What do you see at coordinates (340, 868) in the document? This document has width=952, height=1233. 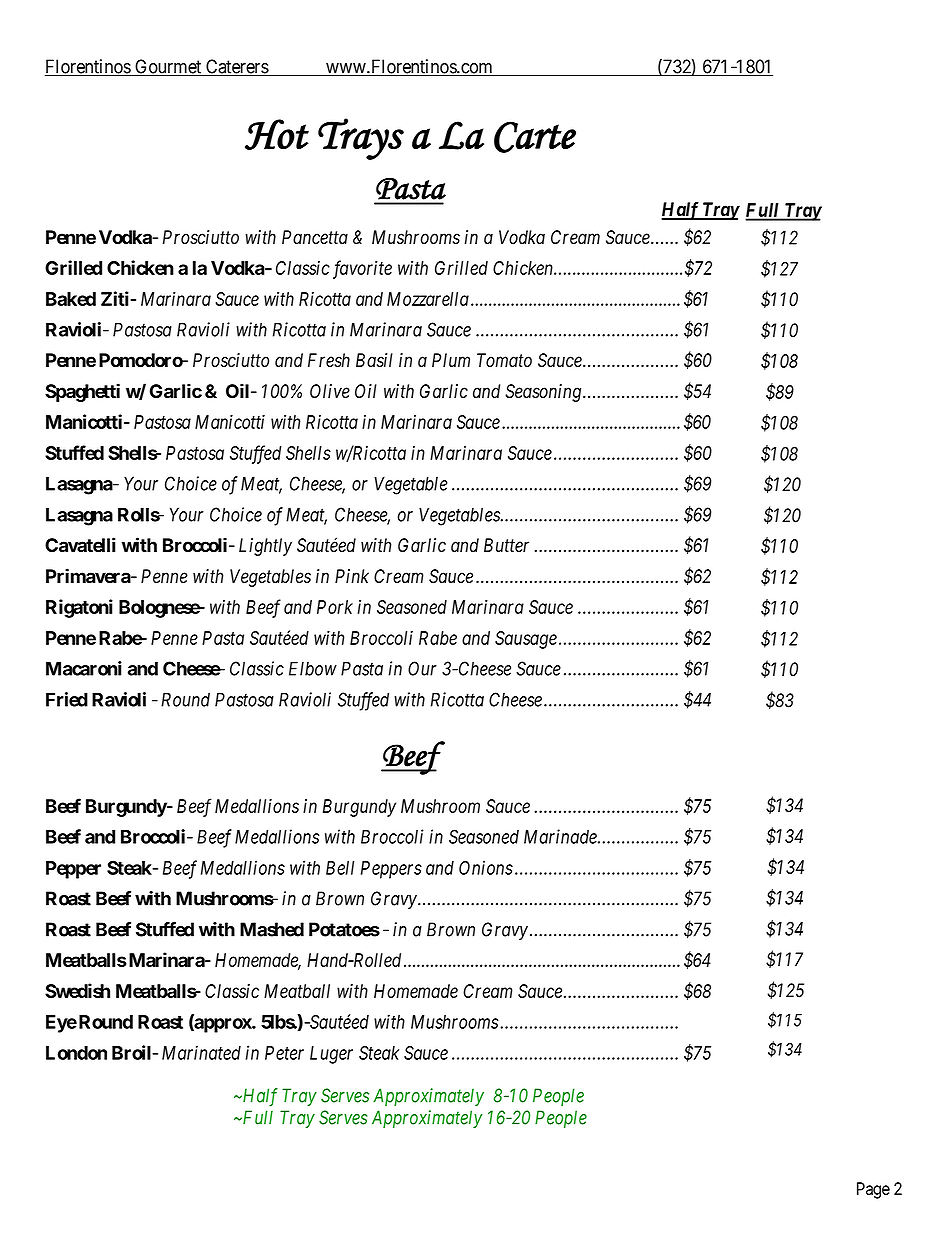 I see `Bell` at bounding box center [340, 868].
